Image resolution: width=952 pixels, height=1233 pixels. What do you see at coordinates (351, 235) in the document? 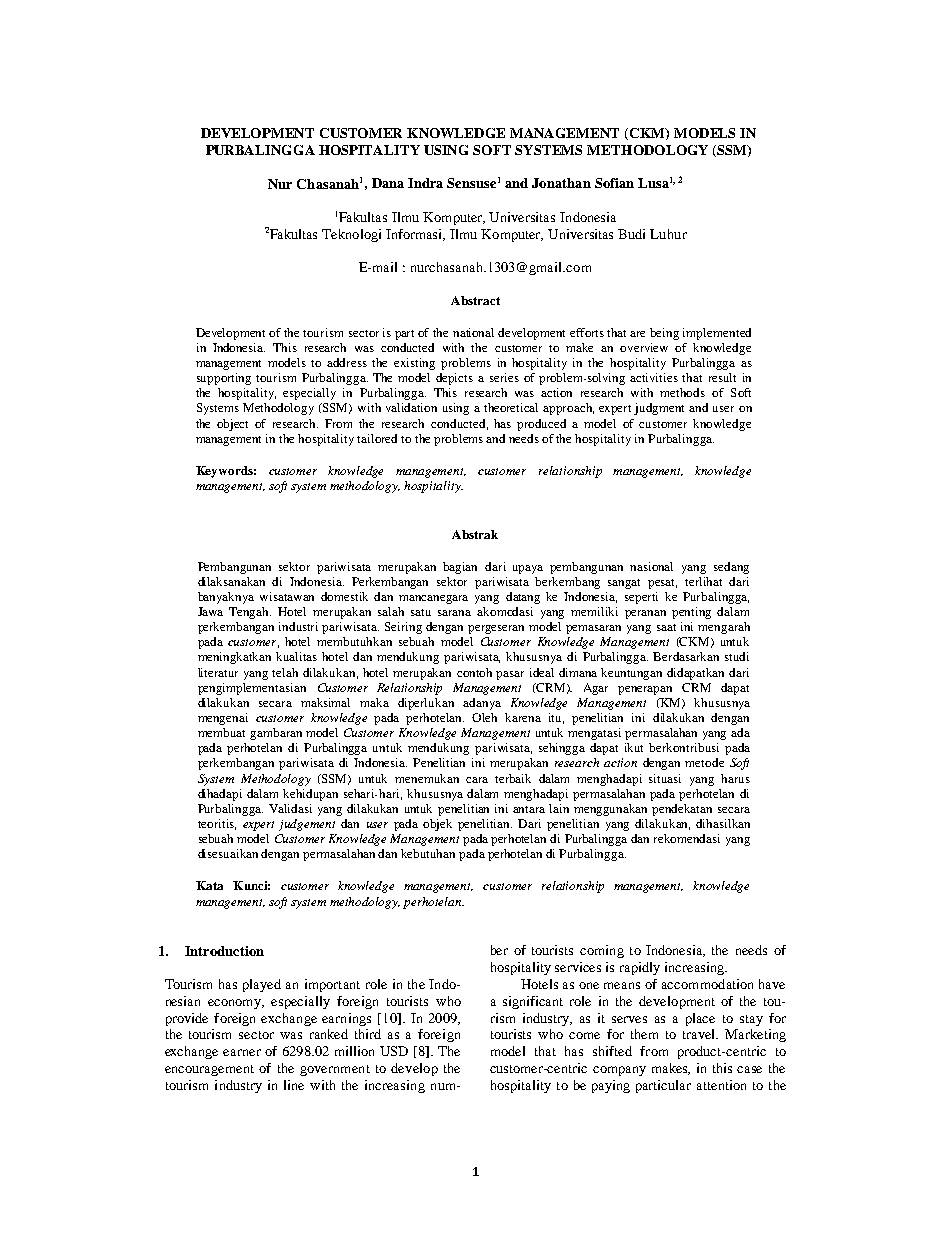
I see `Teknologi` at bounding box center [351, 235].
